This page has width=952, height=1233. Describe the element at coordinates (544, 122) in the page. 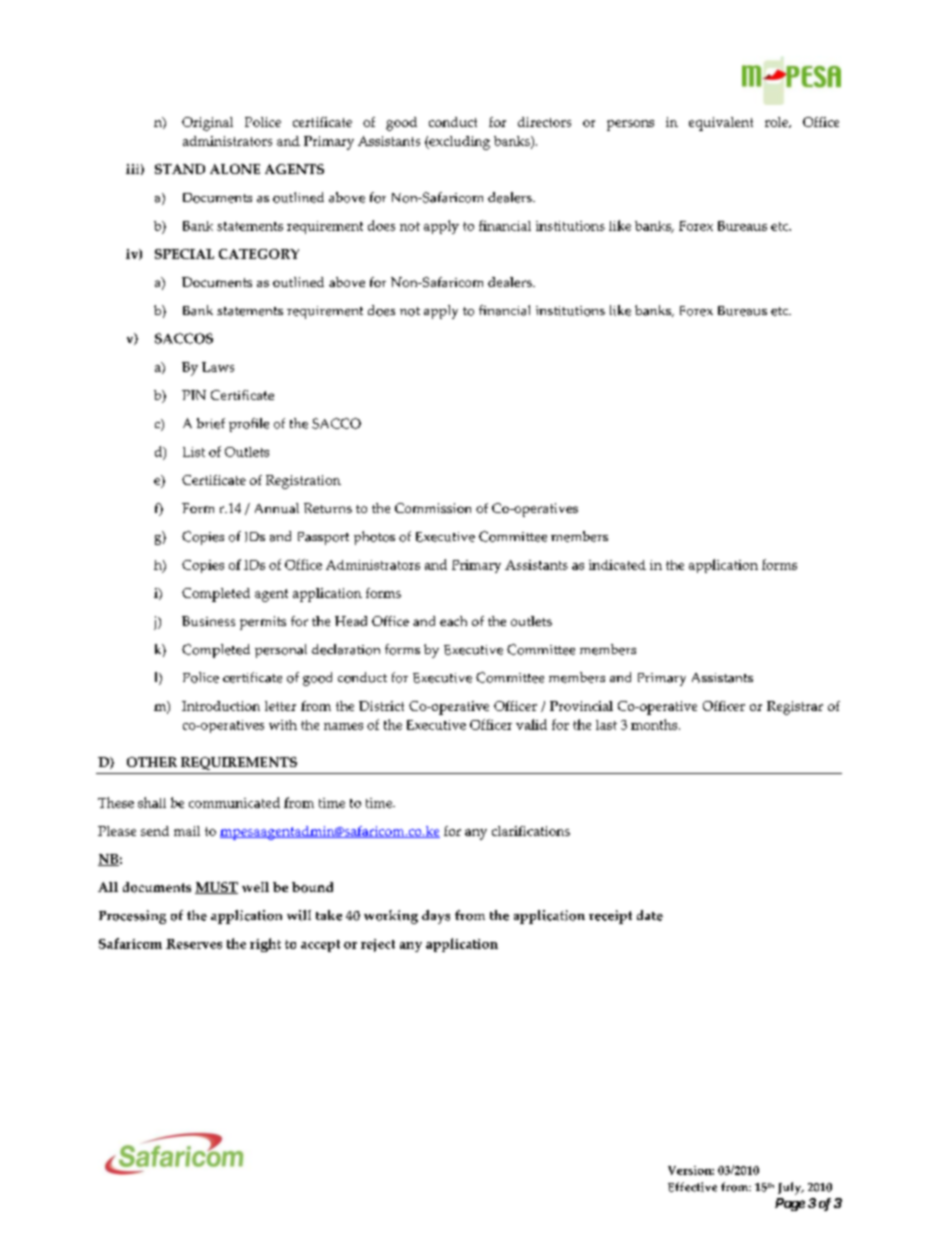

I see `directors` at that location.
